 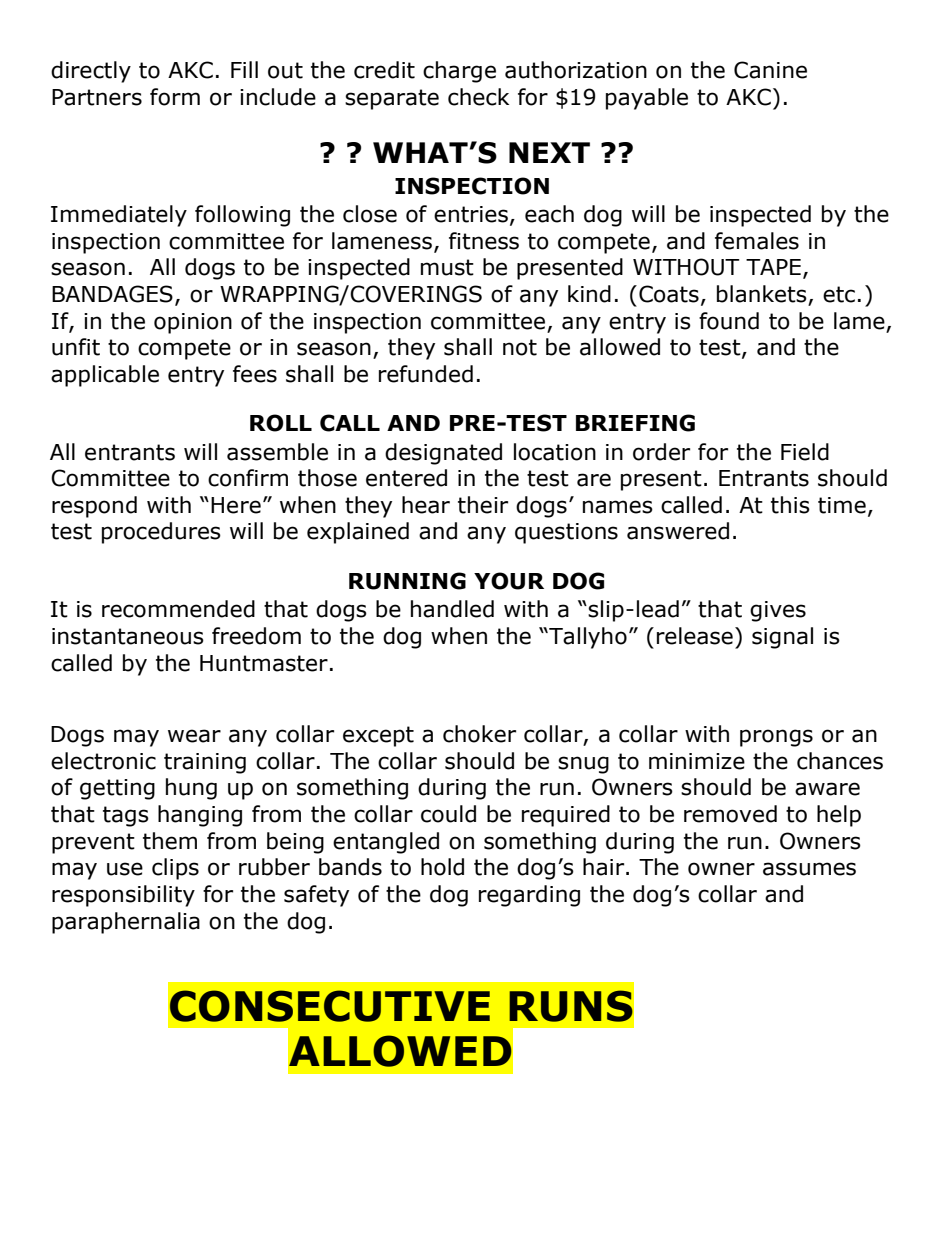 What do you see at coordinates (161, 533) in the screenshot?
I see `procedures` at bounding box center [161, 533].
